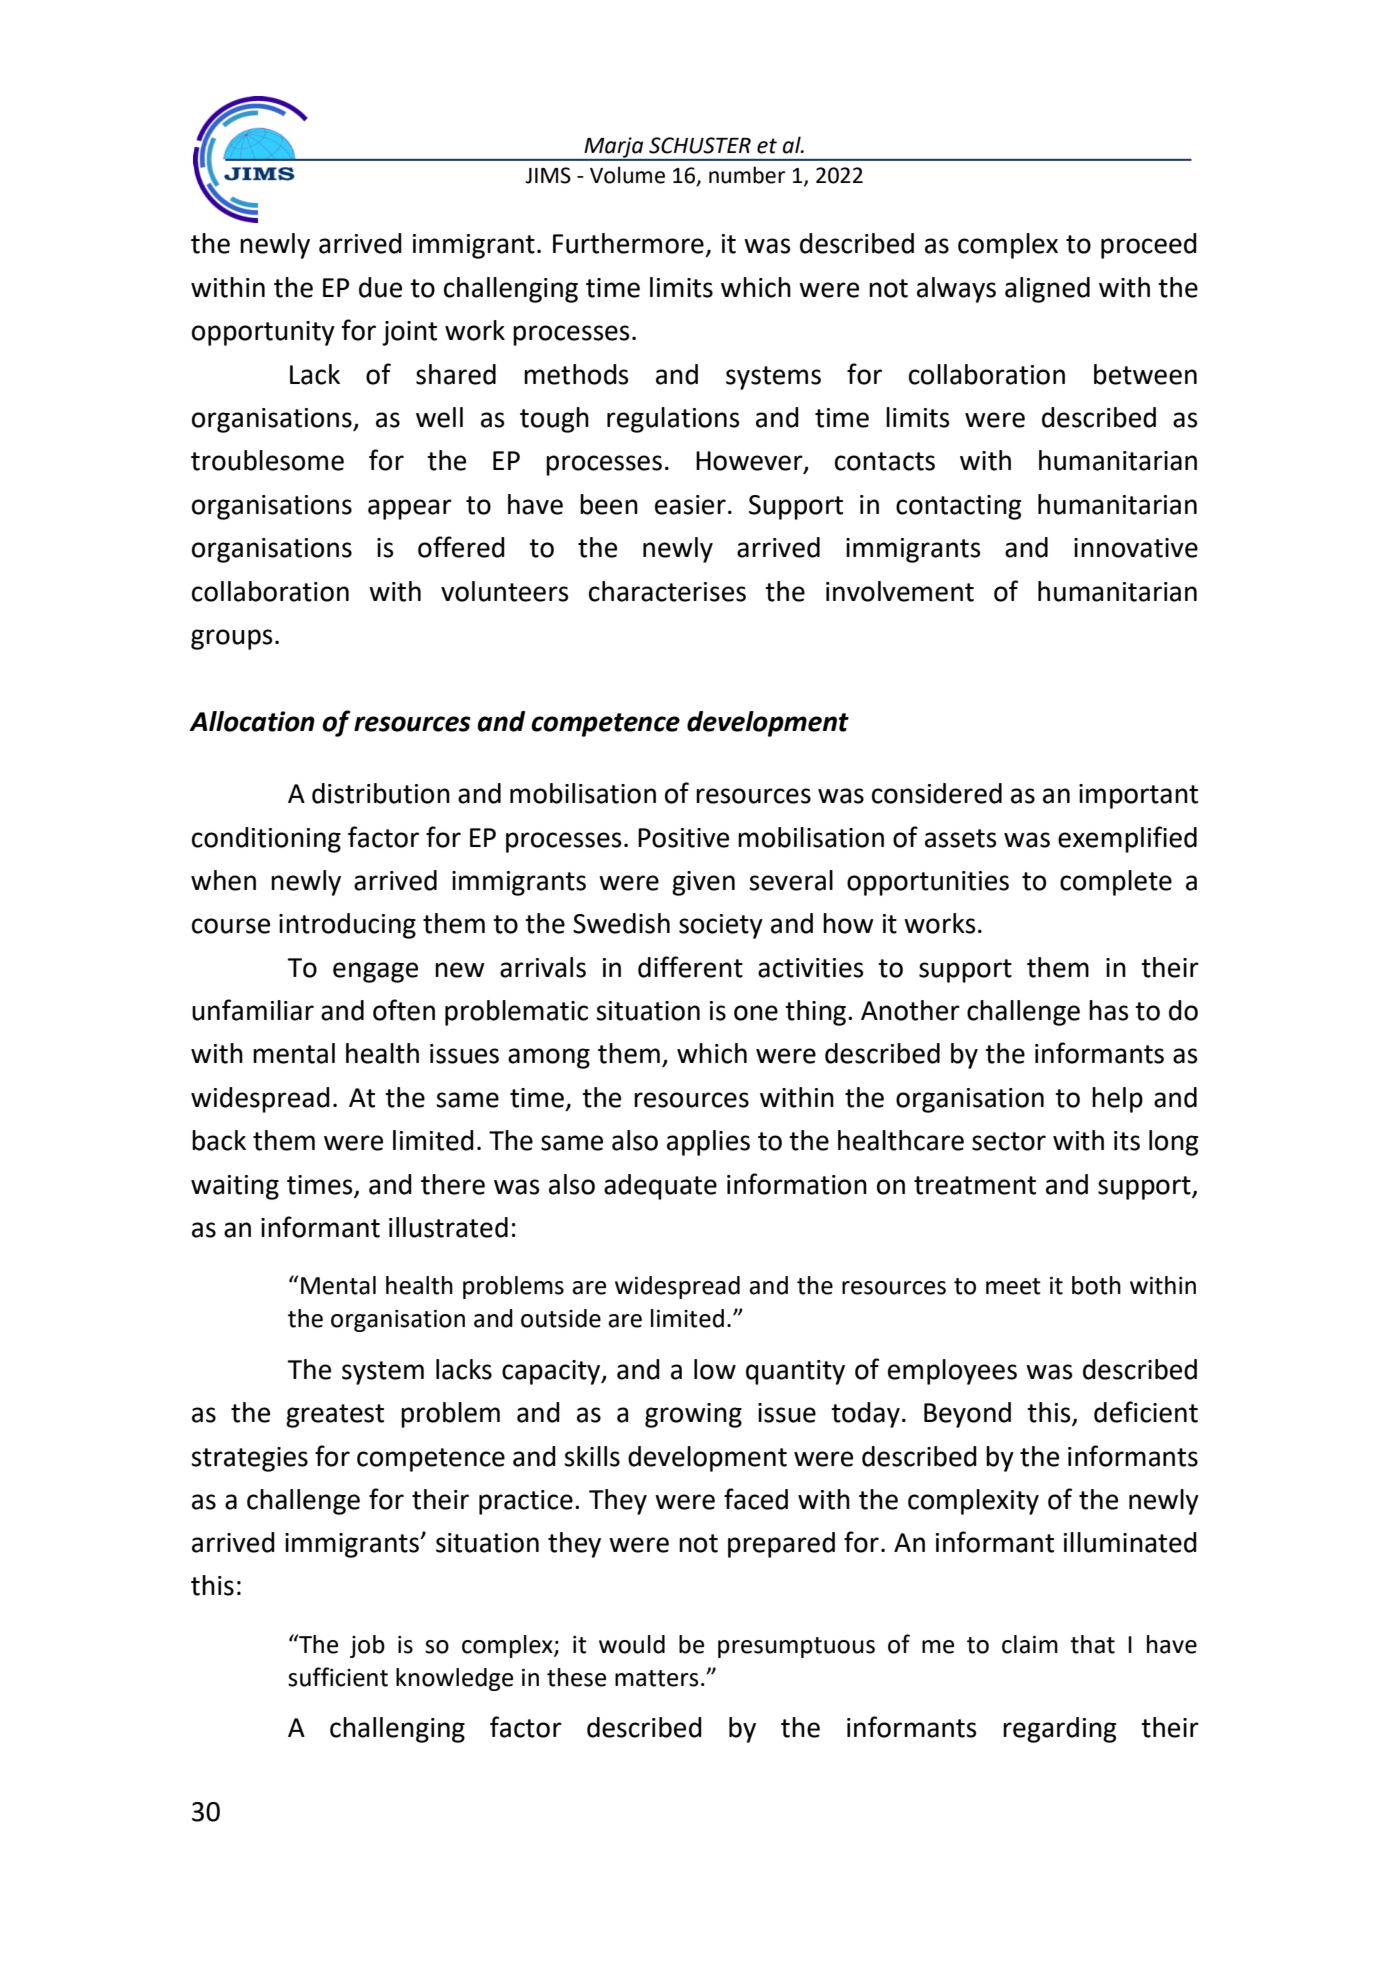 The width and height of the document is (1390, 1962). What do you see at coordinates (667, 591) in the document?
I see `characterises` at bounding box center [667, 591].
